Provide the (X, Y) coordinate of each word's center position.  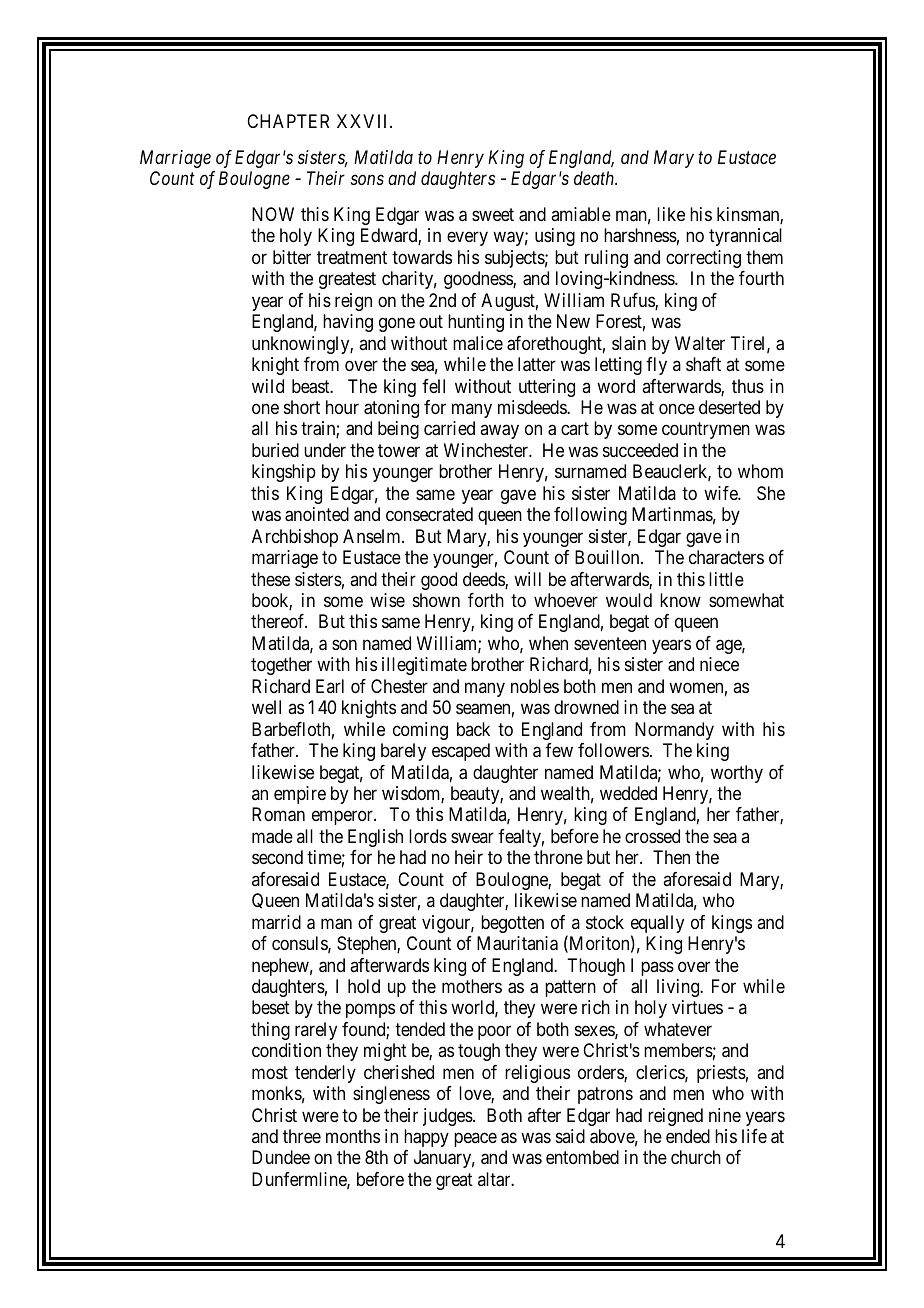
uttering (547, 388)
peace (475, 1139)
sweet (493, 214)
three (302, 1136)
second (277, 857)
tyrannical (745, 237)
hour (342, 407)
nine (725, 1115)
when (548, 643)
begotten (512, 924)
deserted (729, 407)
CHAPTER (288, 121)
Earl (330, 686)
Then (671, 857)
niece (719, 664)
